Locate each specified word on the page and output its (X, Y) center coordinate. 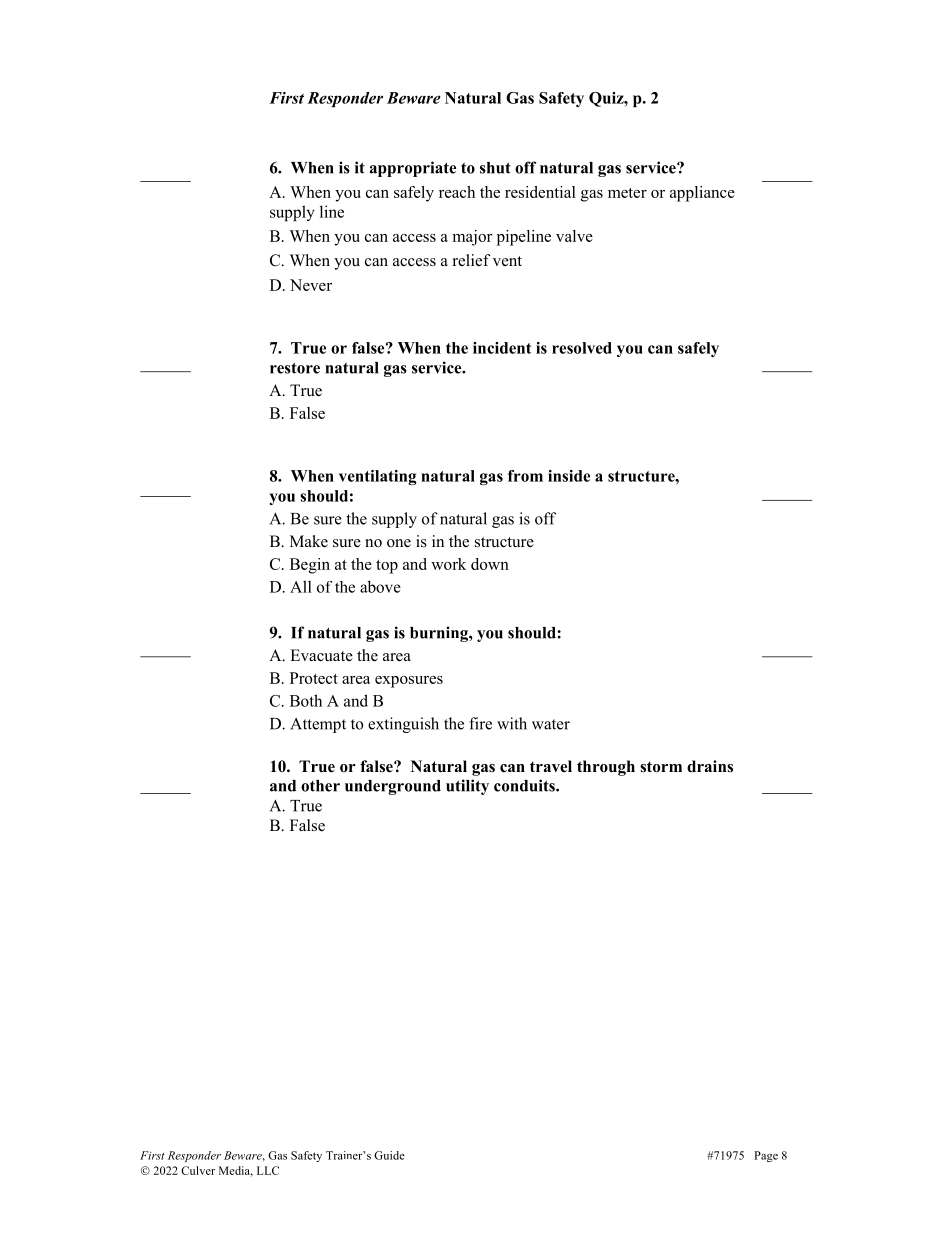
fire (480, 723)
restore (295, 368)
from (525, 476)
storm (661, 767)
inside (569, 476)
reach (457, 192)
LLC (268, 1170)
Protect (314, 678)
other (320, 786)
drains (710, 766)
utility (467, 787)
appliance (702, 194)
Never (311, 285)
